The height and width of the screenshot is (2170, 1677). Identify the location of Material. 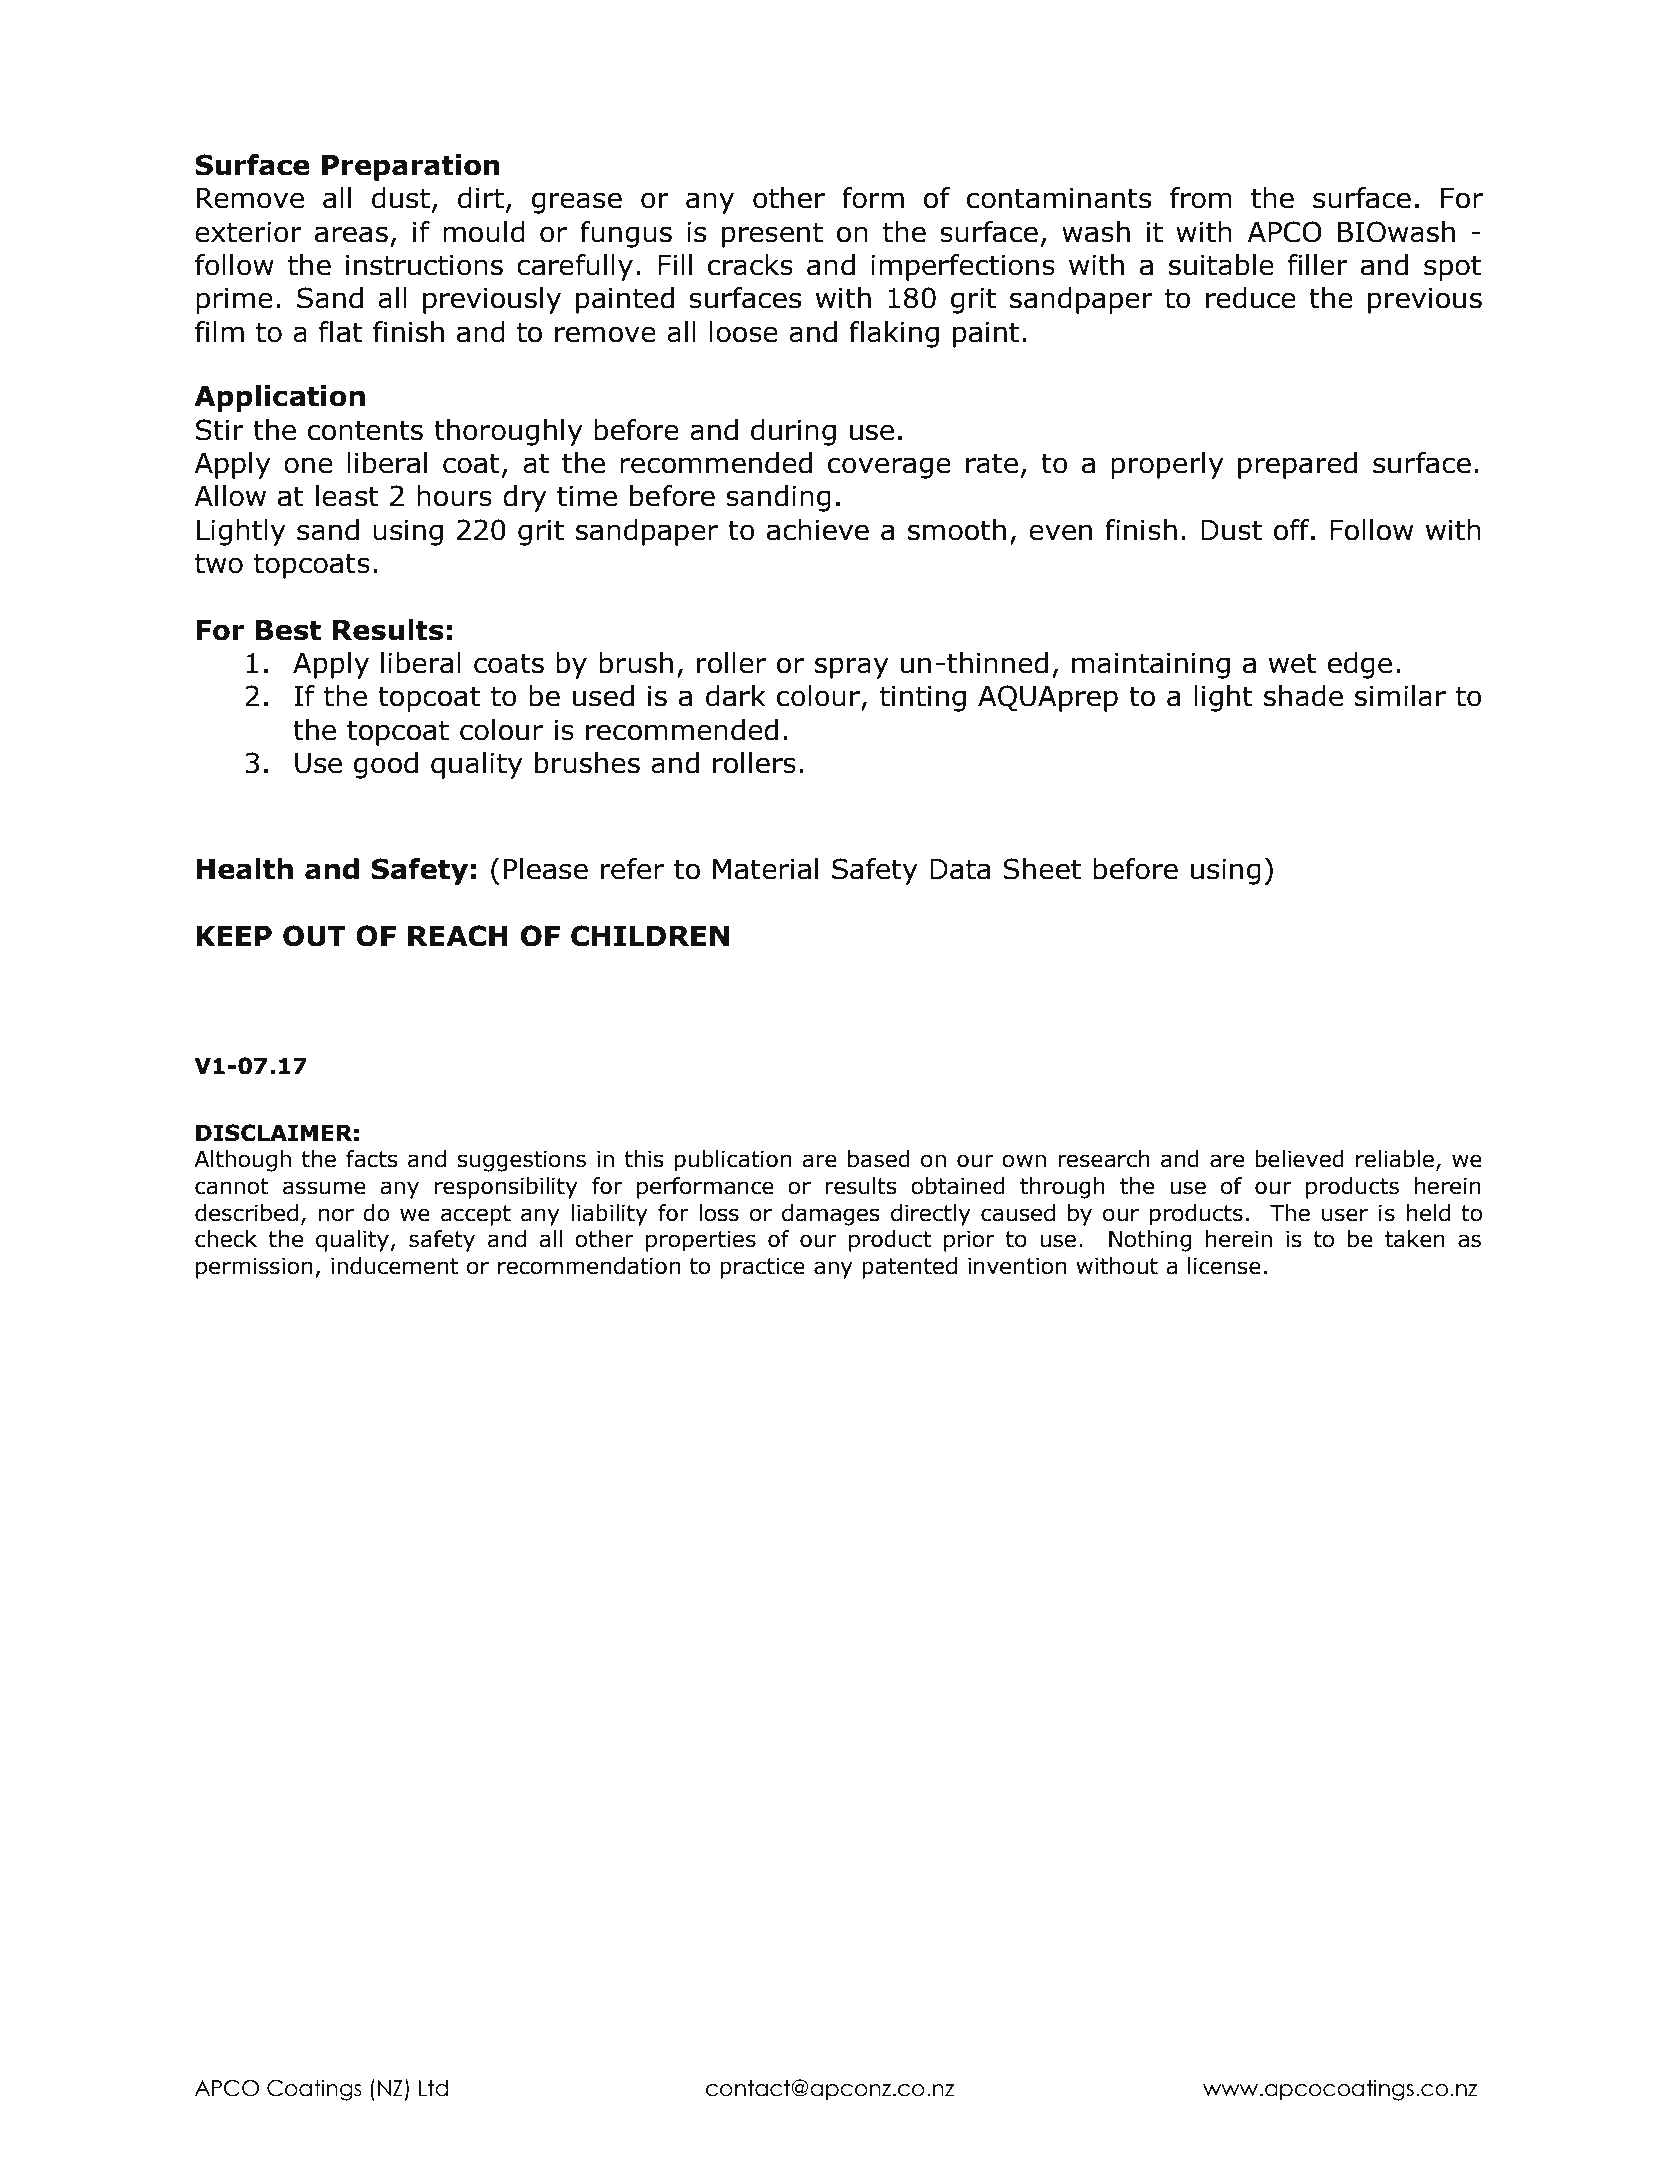
(765, 869).
